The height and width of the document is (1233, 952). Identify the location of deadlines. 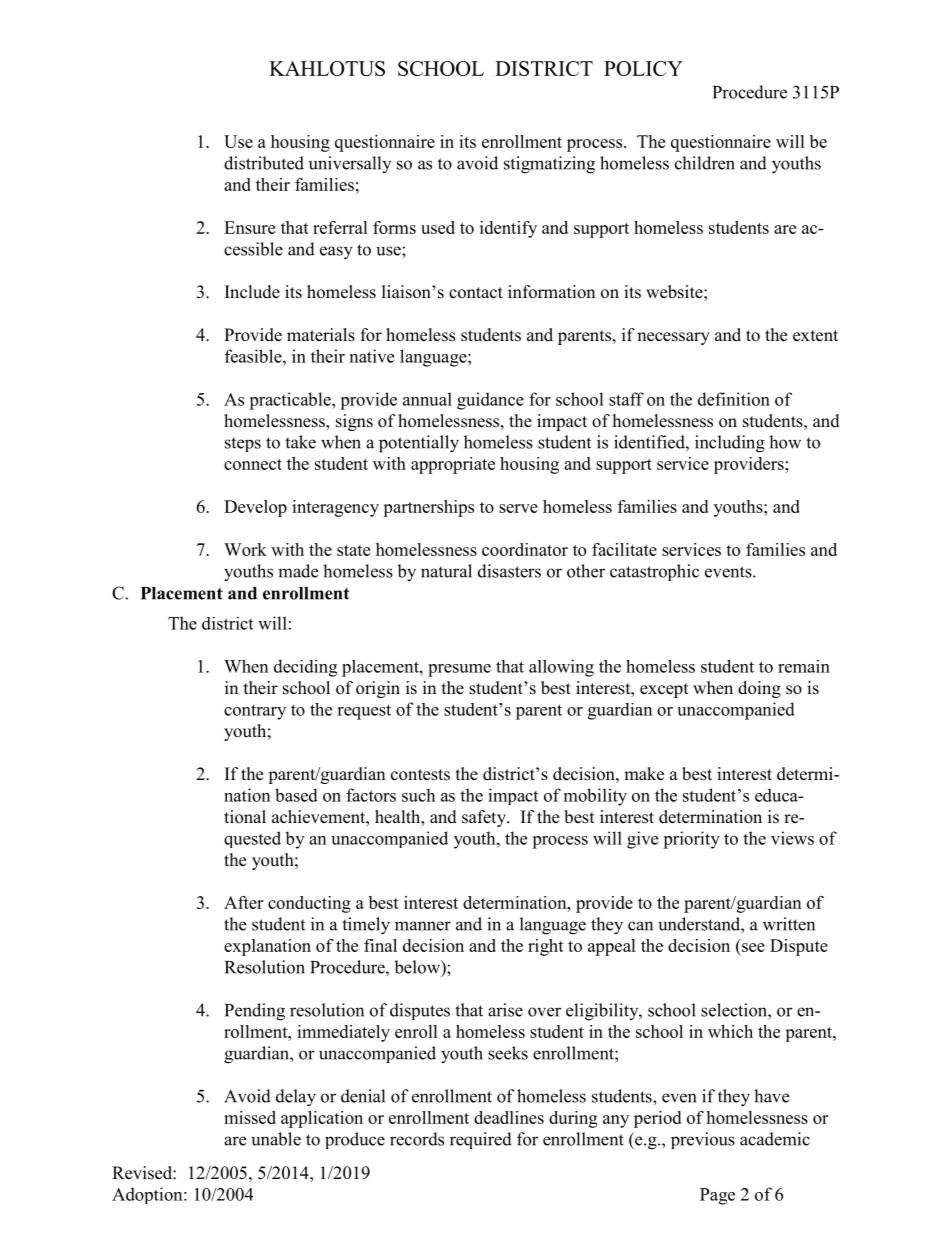
(509, 1117).
